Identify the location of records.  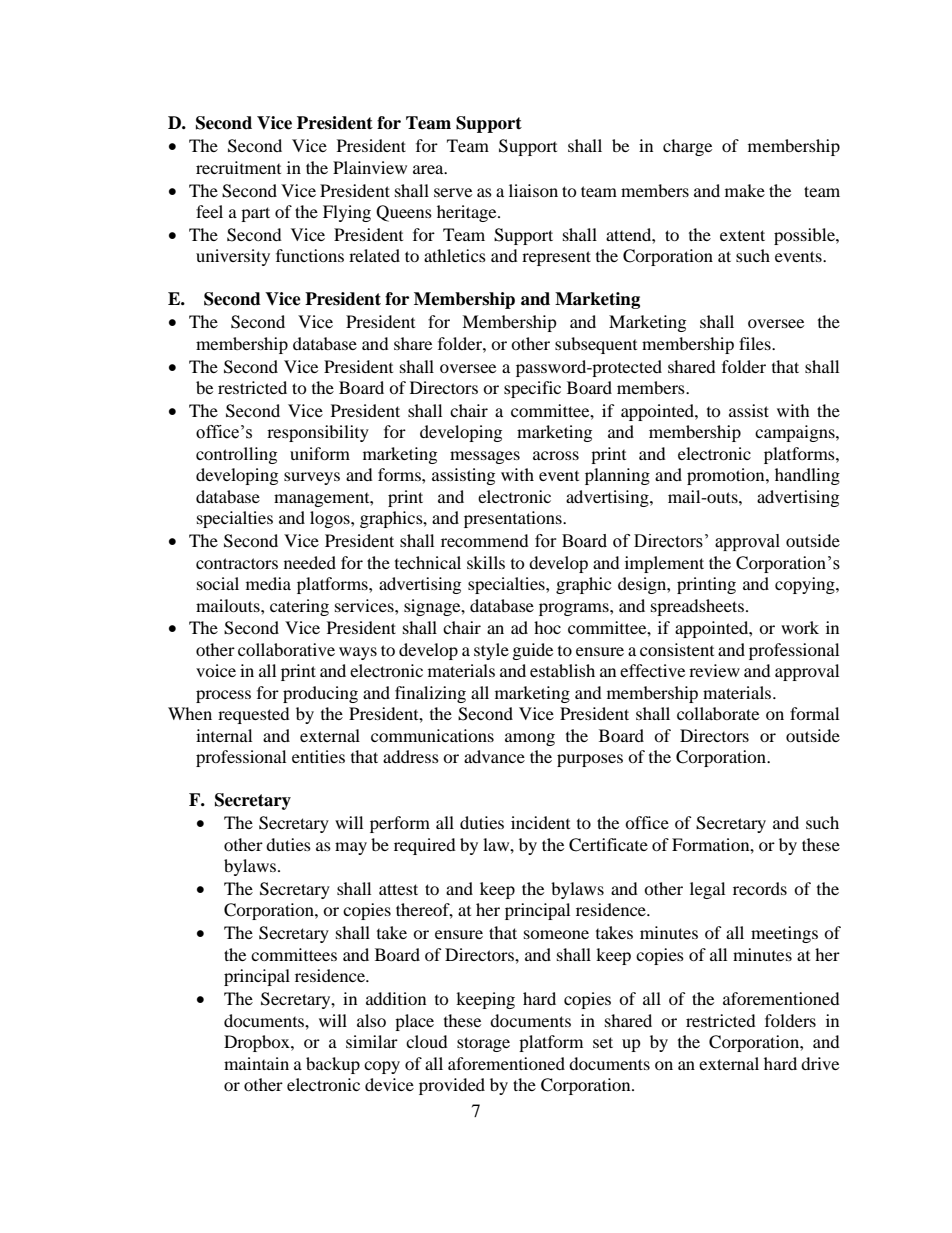
(760, 888).
